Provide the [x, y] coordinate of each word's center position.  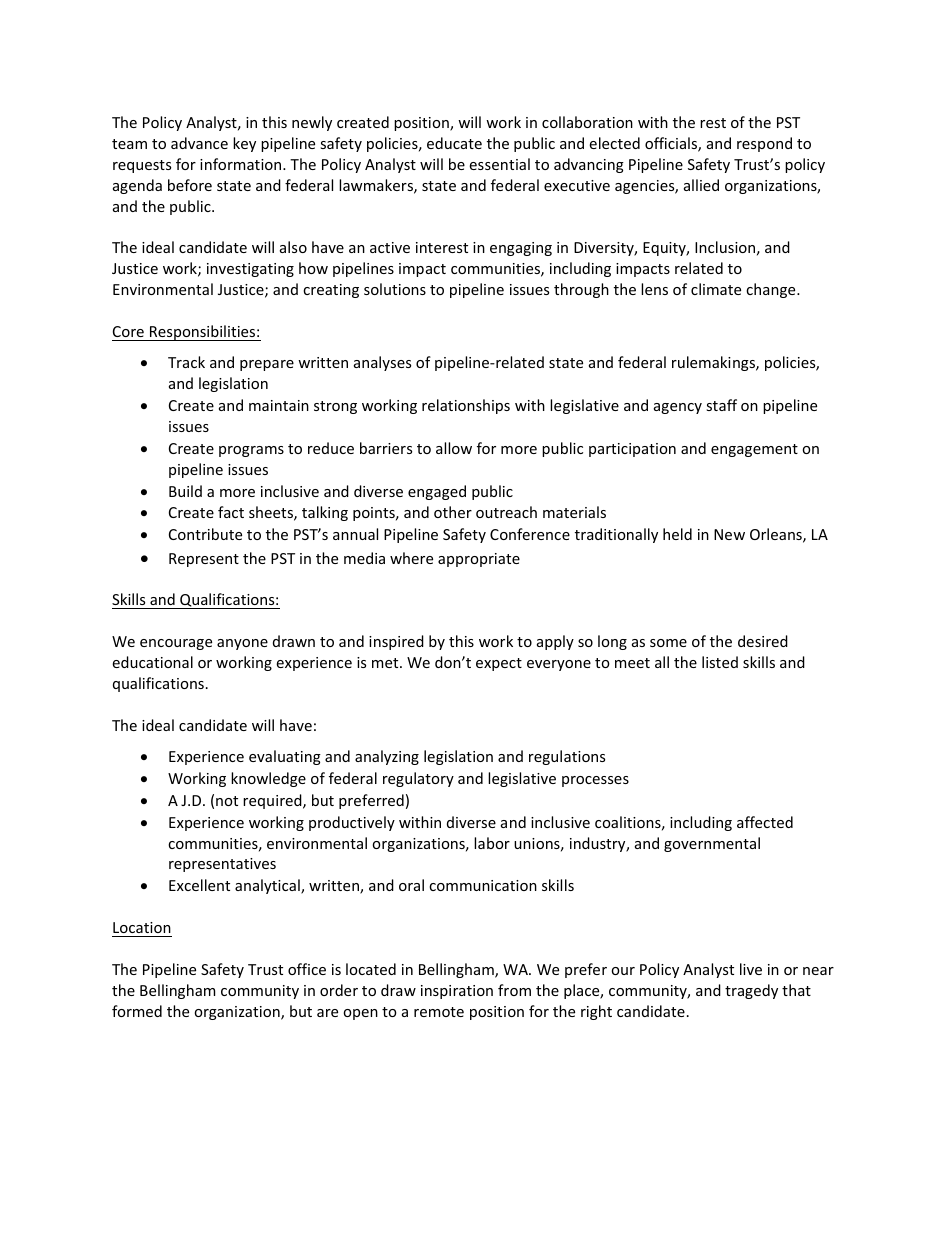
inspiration [457, 992]
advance [199, 143]
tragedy [751, 991]
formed [137, 1011]
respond [764, 144]
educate [454, 143]
